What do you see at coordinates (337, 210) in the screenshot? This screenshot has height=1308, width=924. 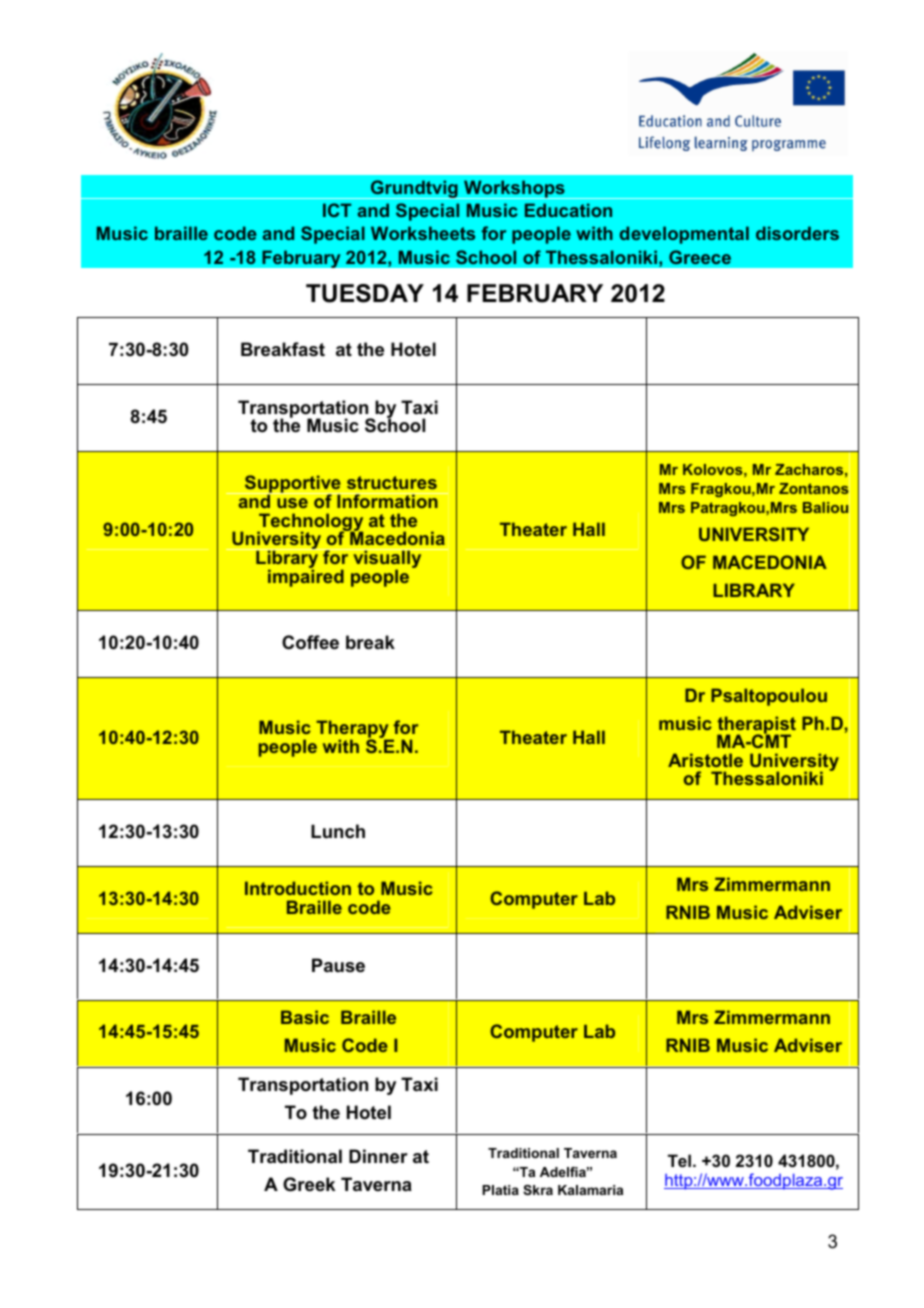 I see `ICT` at bounding box center [337, 210].
